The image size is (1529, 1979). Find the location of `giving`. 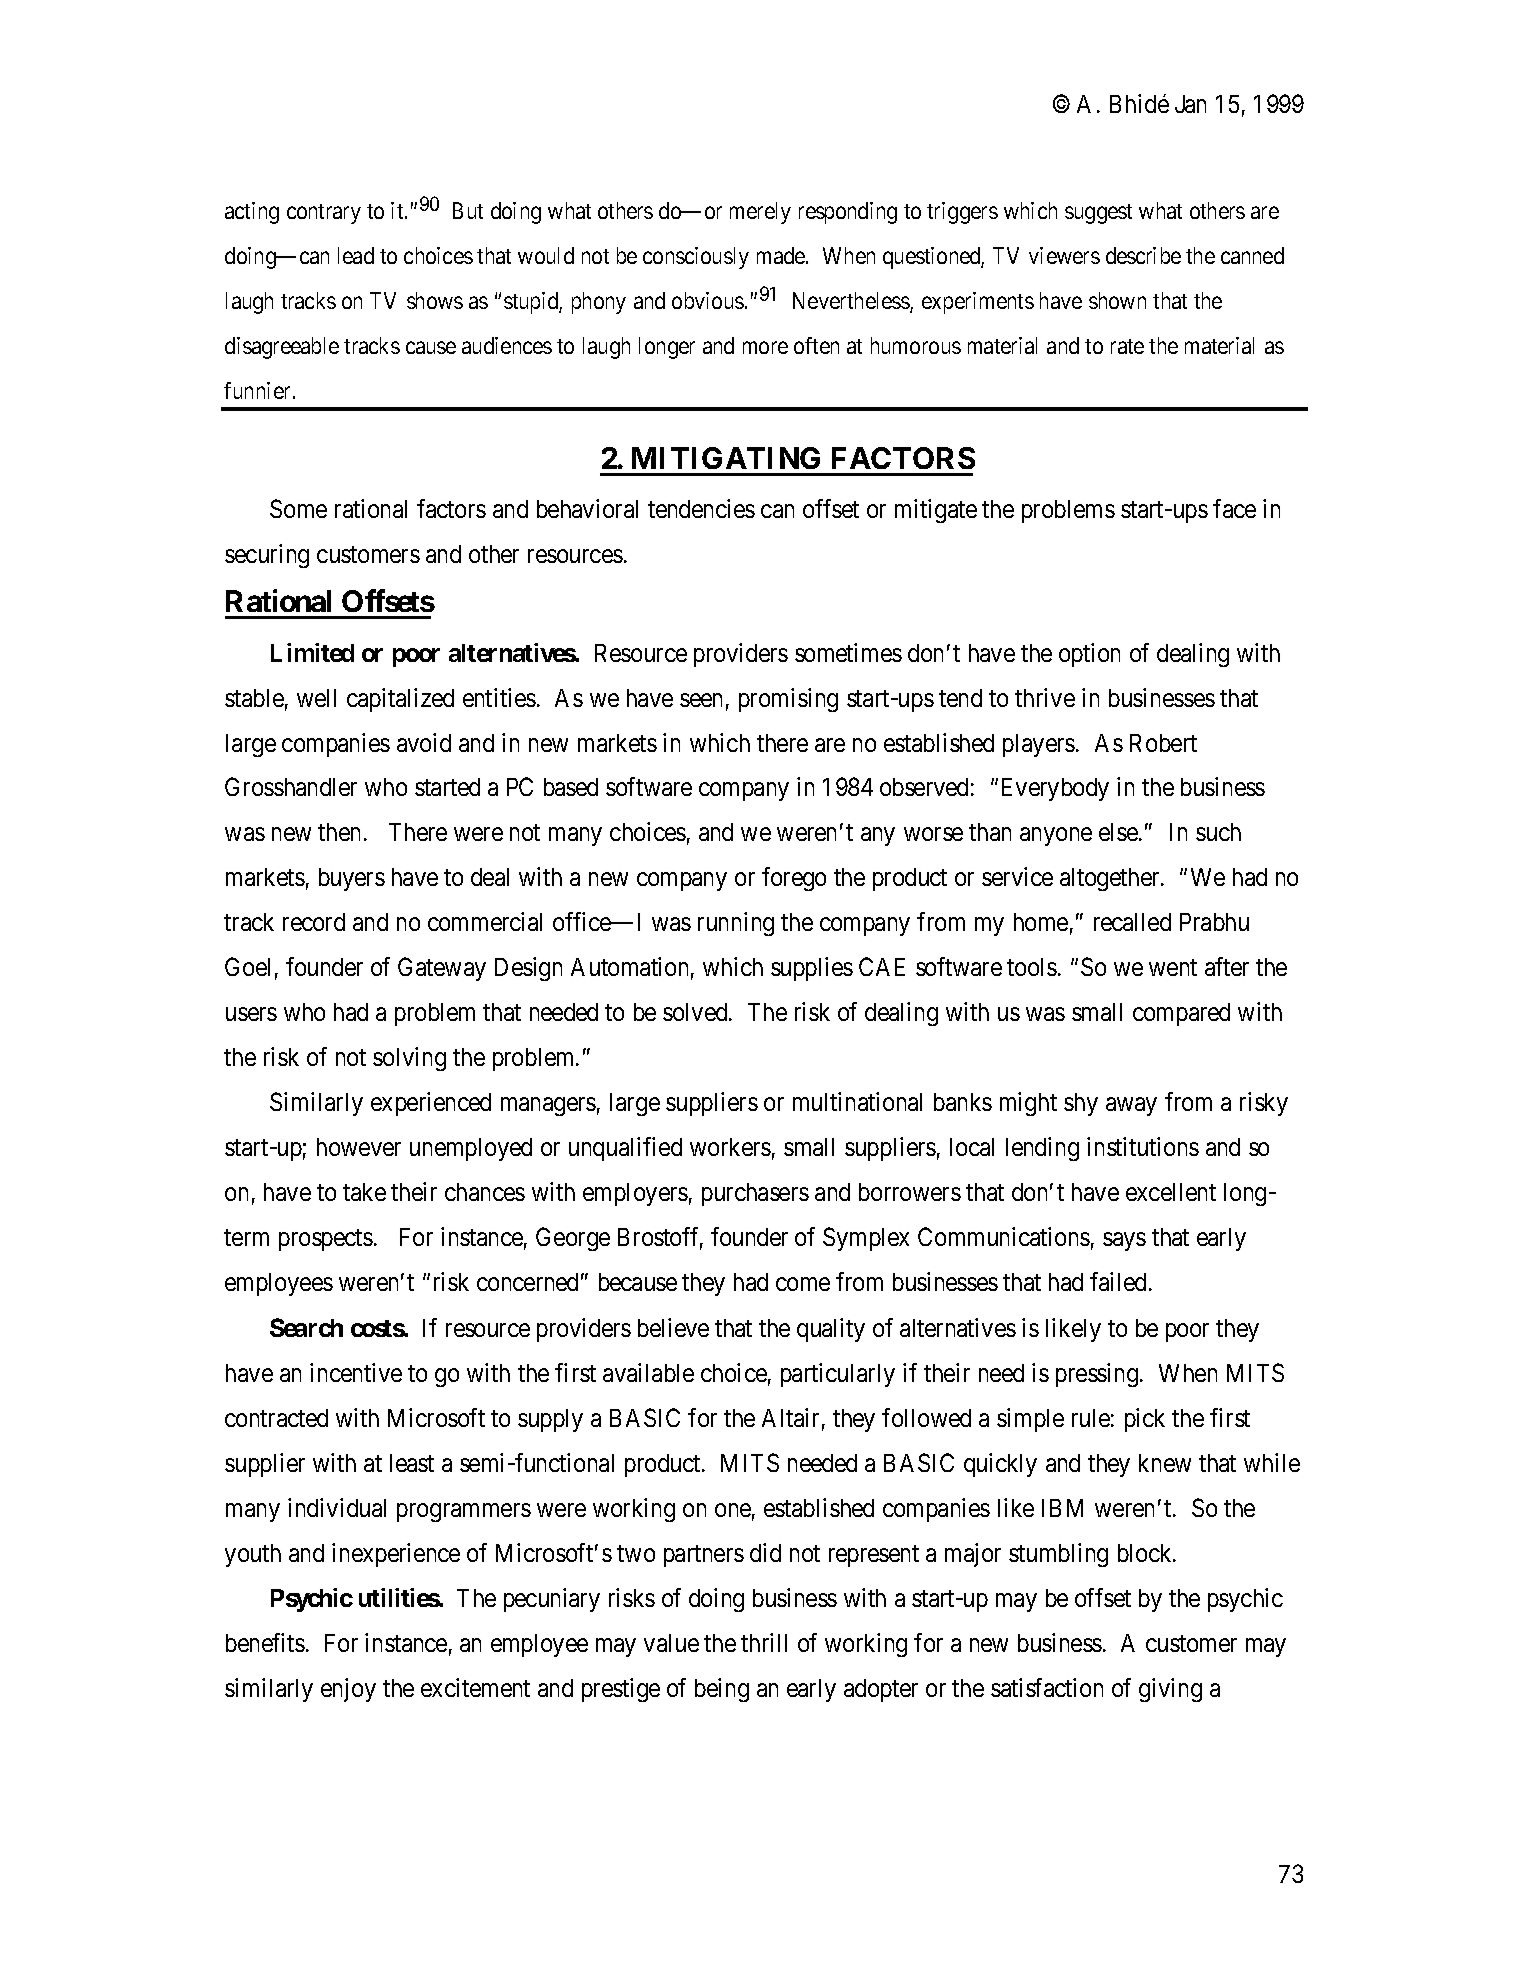

giving is located at coordinates (1170, 1690).
